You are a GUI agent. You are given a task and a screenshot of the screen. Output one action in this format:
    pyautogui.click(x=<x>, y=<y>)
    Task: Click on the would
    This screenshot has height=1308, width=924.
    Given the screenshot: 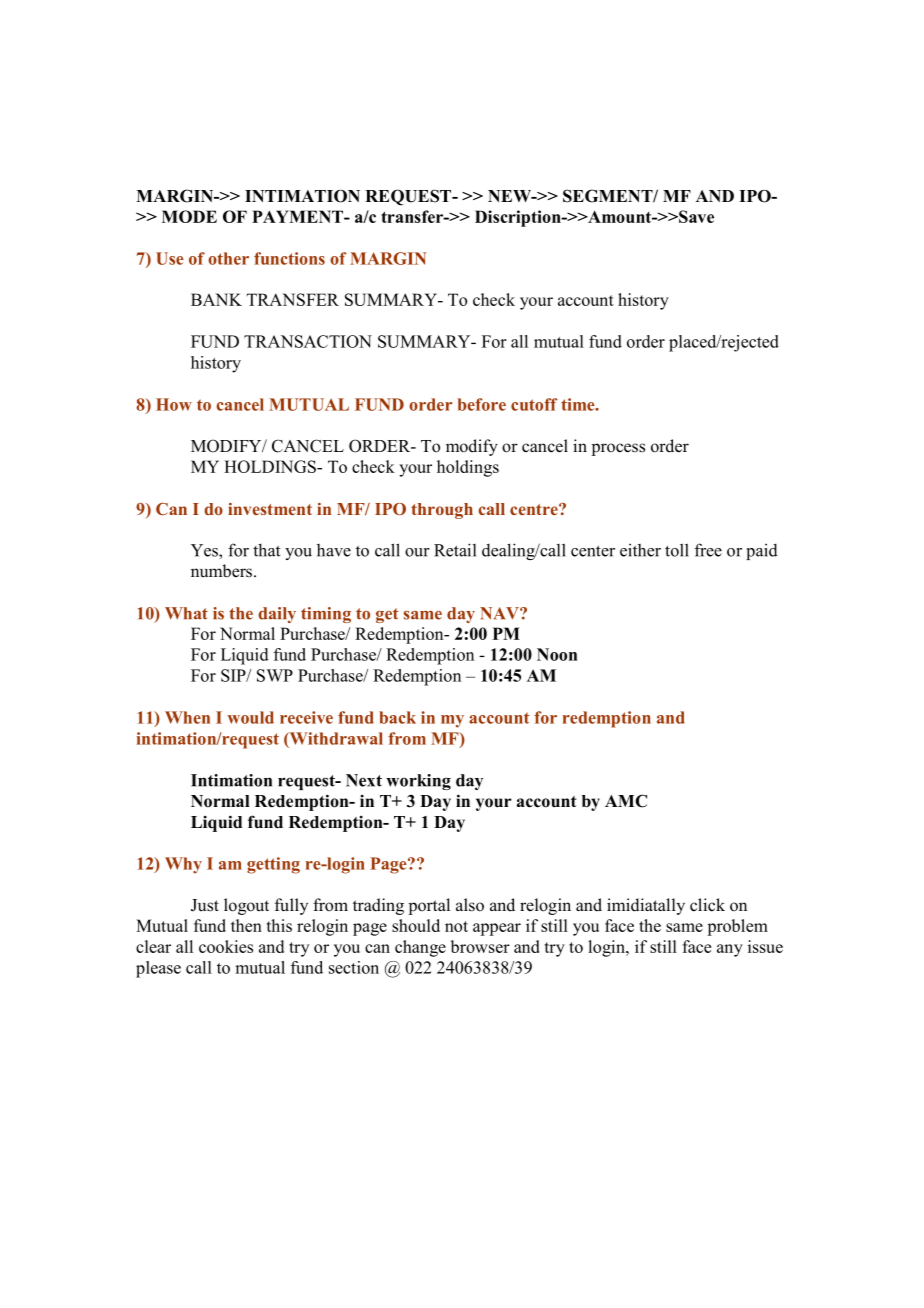 What is the action you would take?
    pyautogui.click(x=250, y=717)
